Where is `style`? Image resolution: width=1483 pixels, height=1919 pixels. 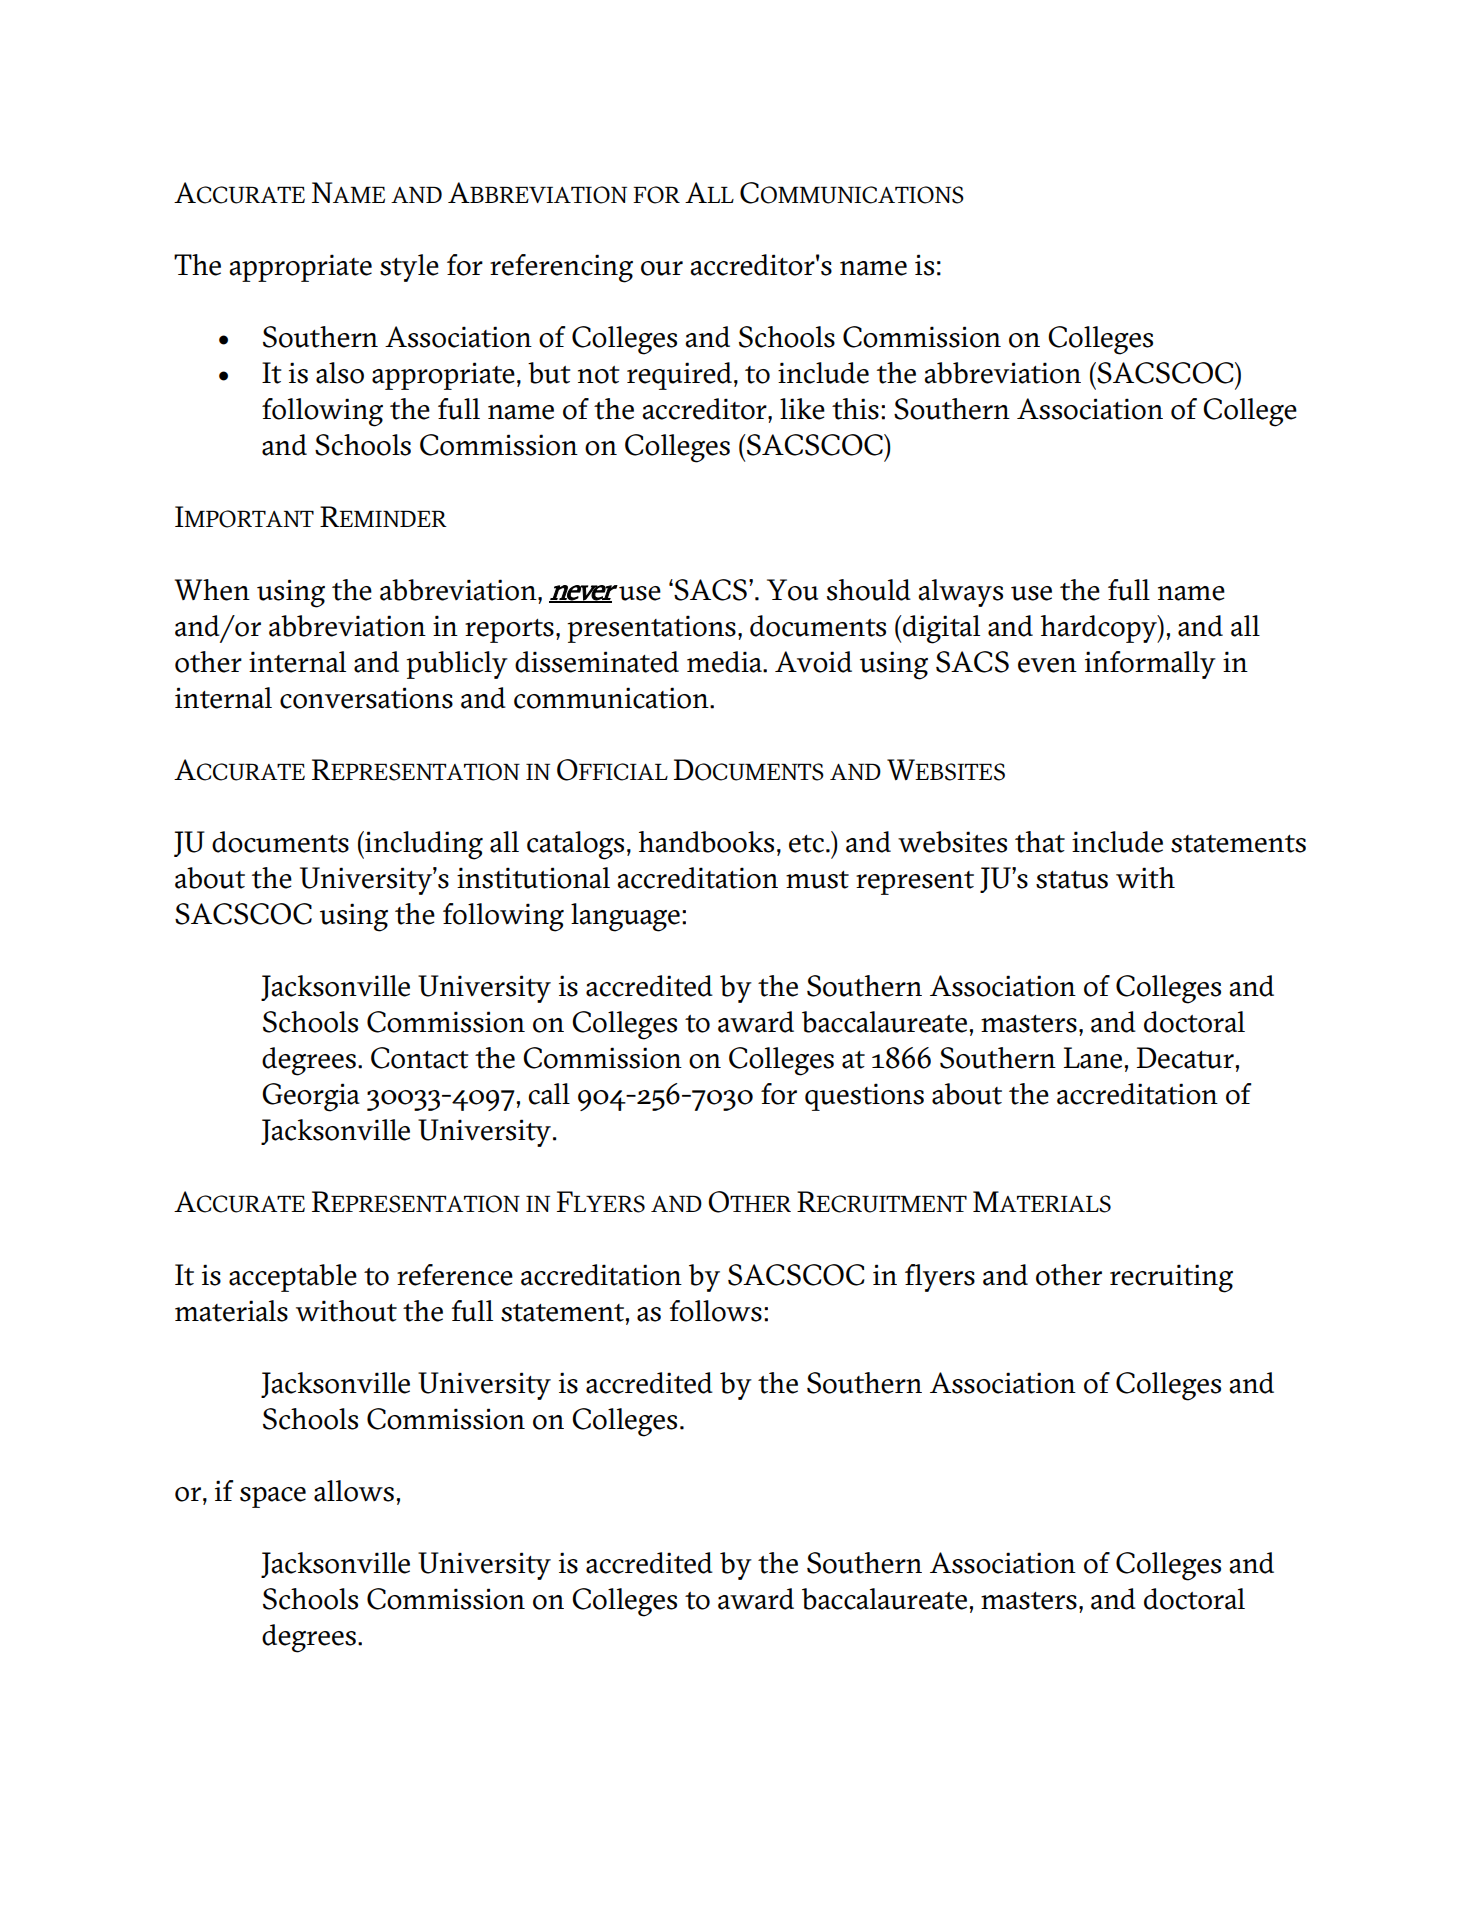 style is located at coordinates (409, 268).
